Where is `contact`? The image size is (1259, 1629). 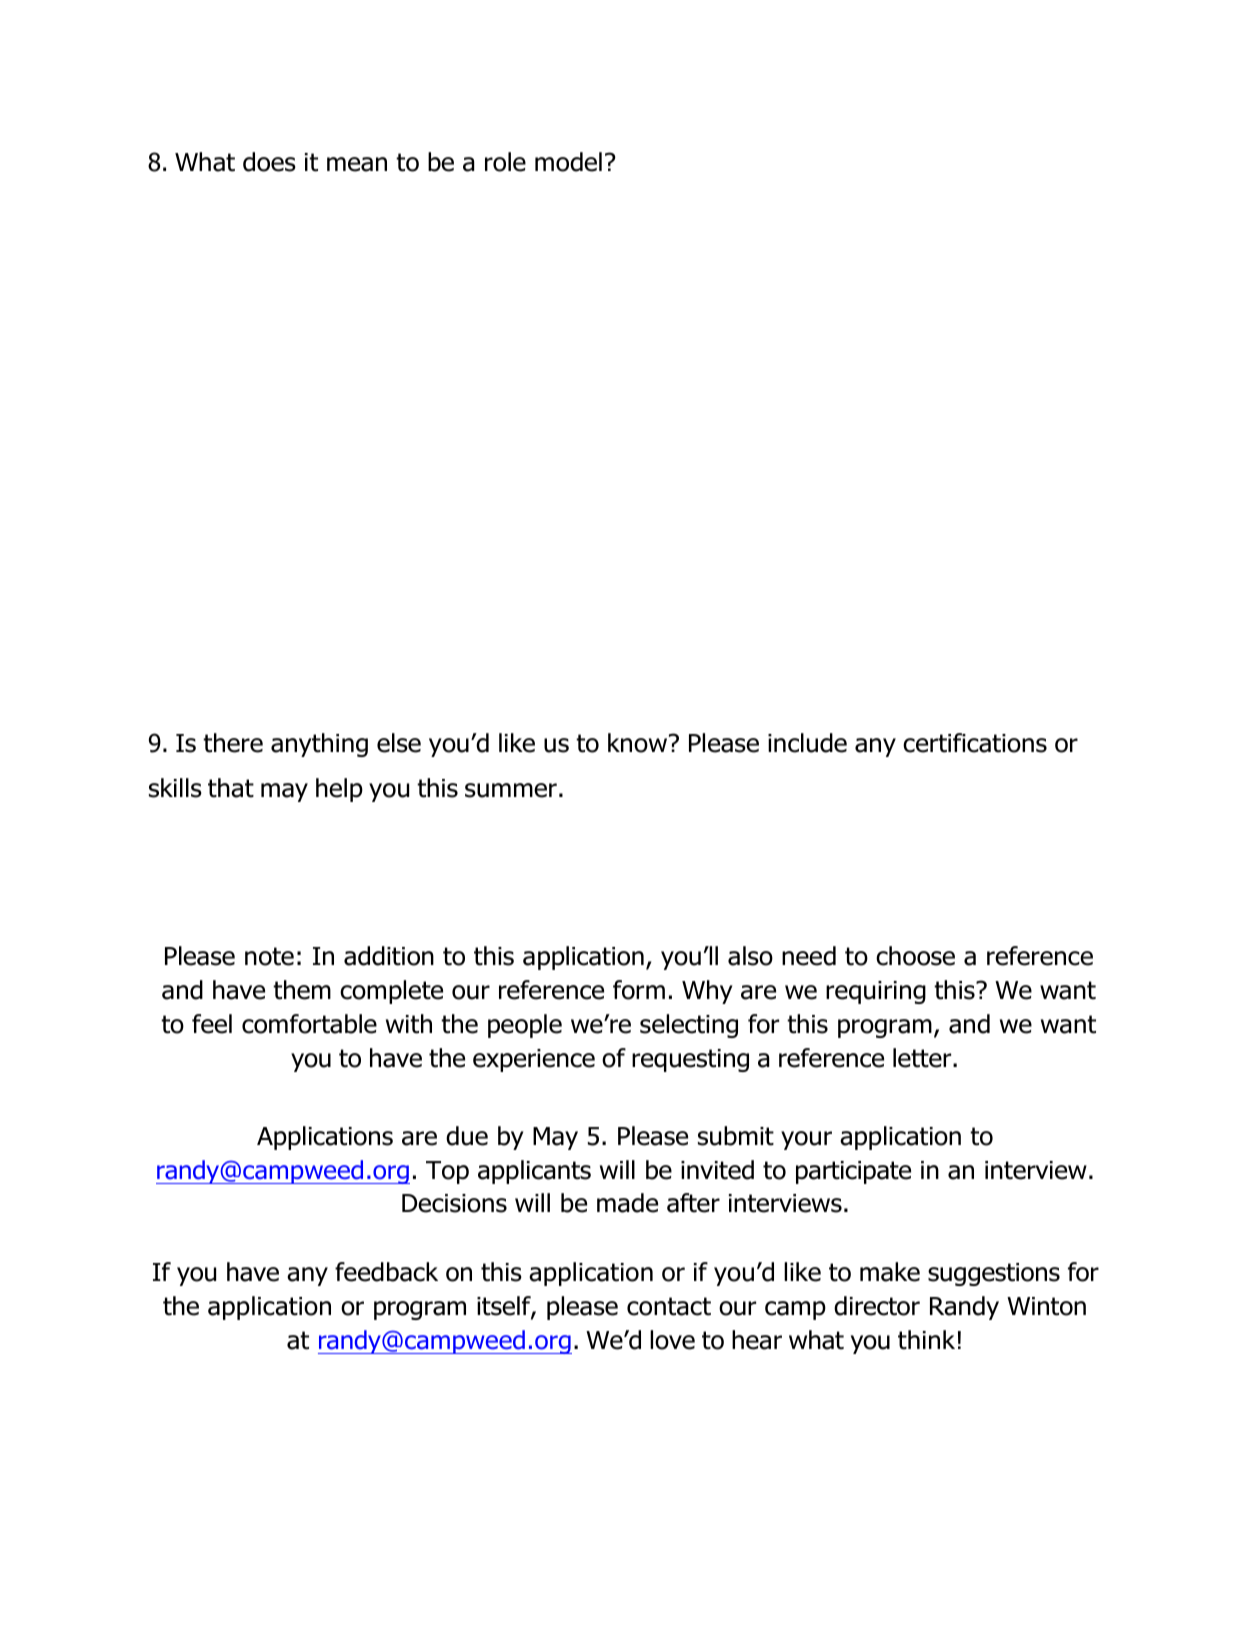
contact is located at coordinates (669, 1306).
